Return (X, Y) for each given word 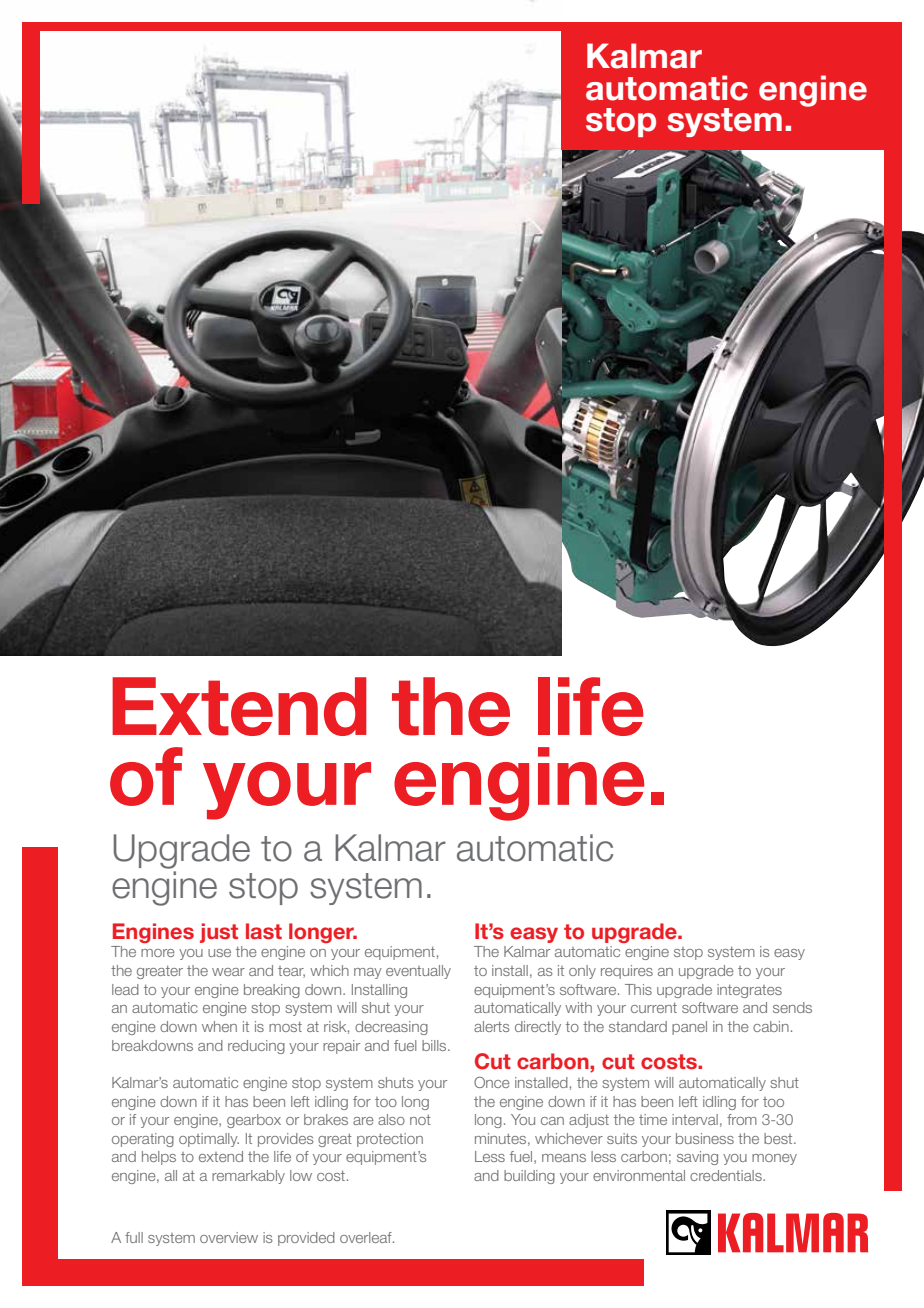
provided (306, 1239)
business (705, 1138)
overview (229, 1237)
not (420, 1120)
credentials (727, 1175)
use (219, 953)
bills (435, 1045)
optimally (209, 1140)
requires (627, 972)
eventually (418, 972)
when (219, 1026)
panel (689, 1028)
